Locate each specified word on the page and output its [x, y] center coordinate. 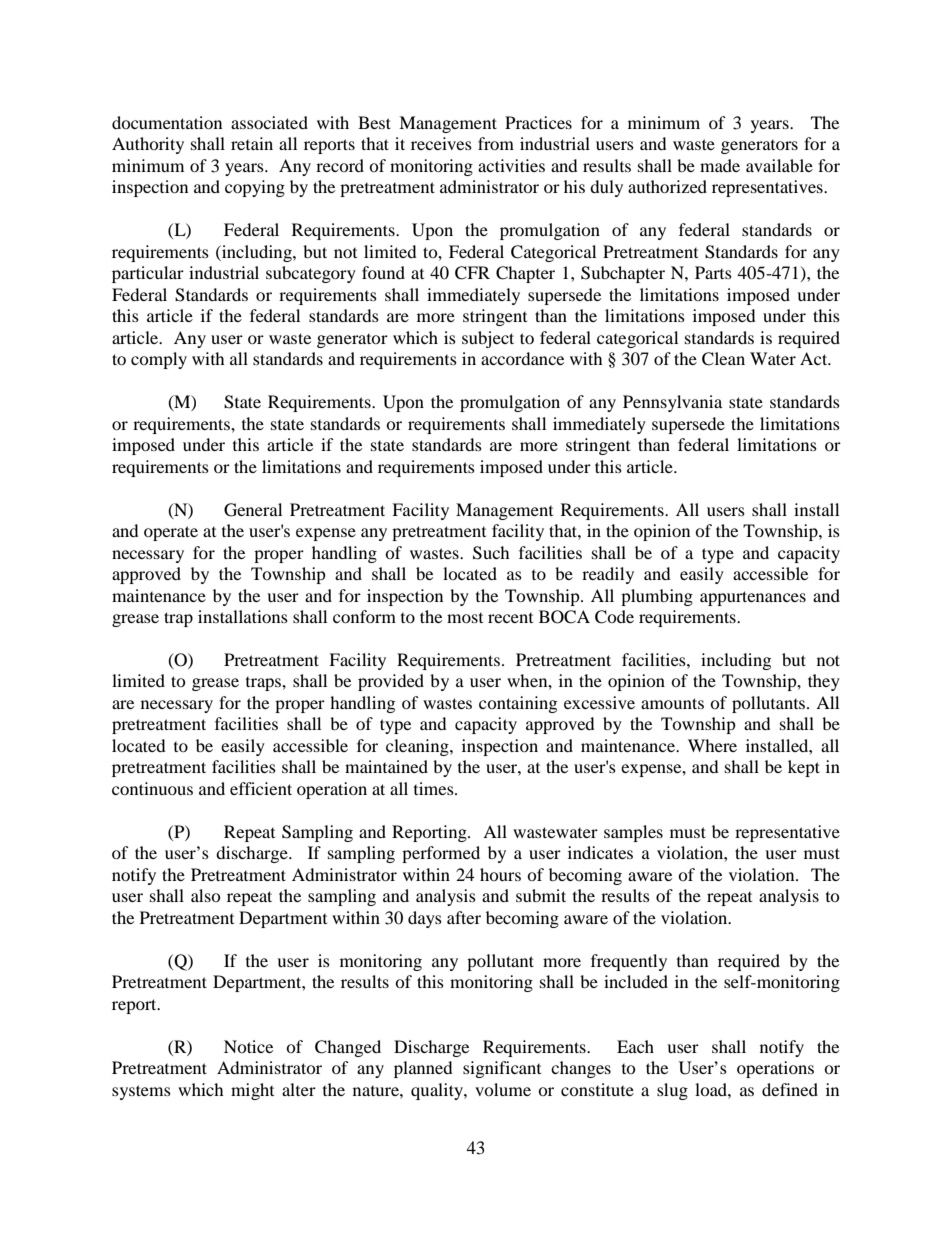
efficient [261, 788]
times [435, 788]
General [253, 510]
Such [491, 553]
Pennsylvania [672, 403]
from [496, 143]
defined [790, 1089]
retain [252, 143]
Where [712, 745]
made [720, 165]
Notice [248, 1046]
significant [502, 1069]
